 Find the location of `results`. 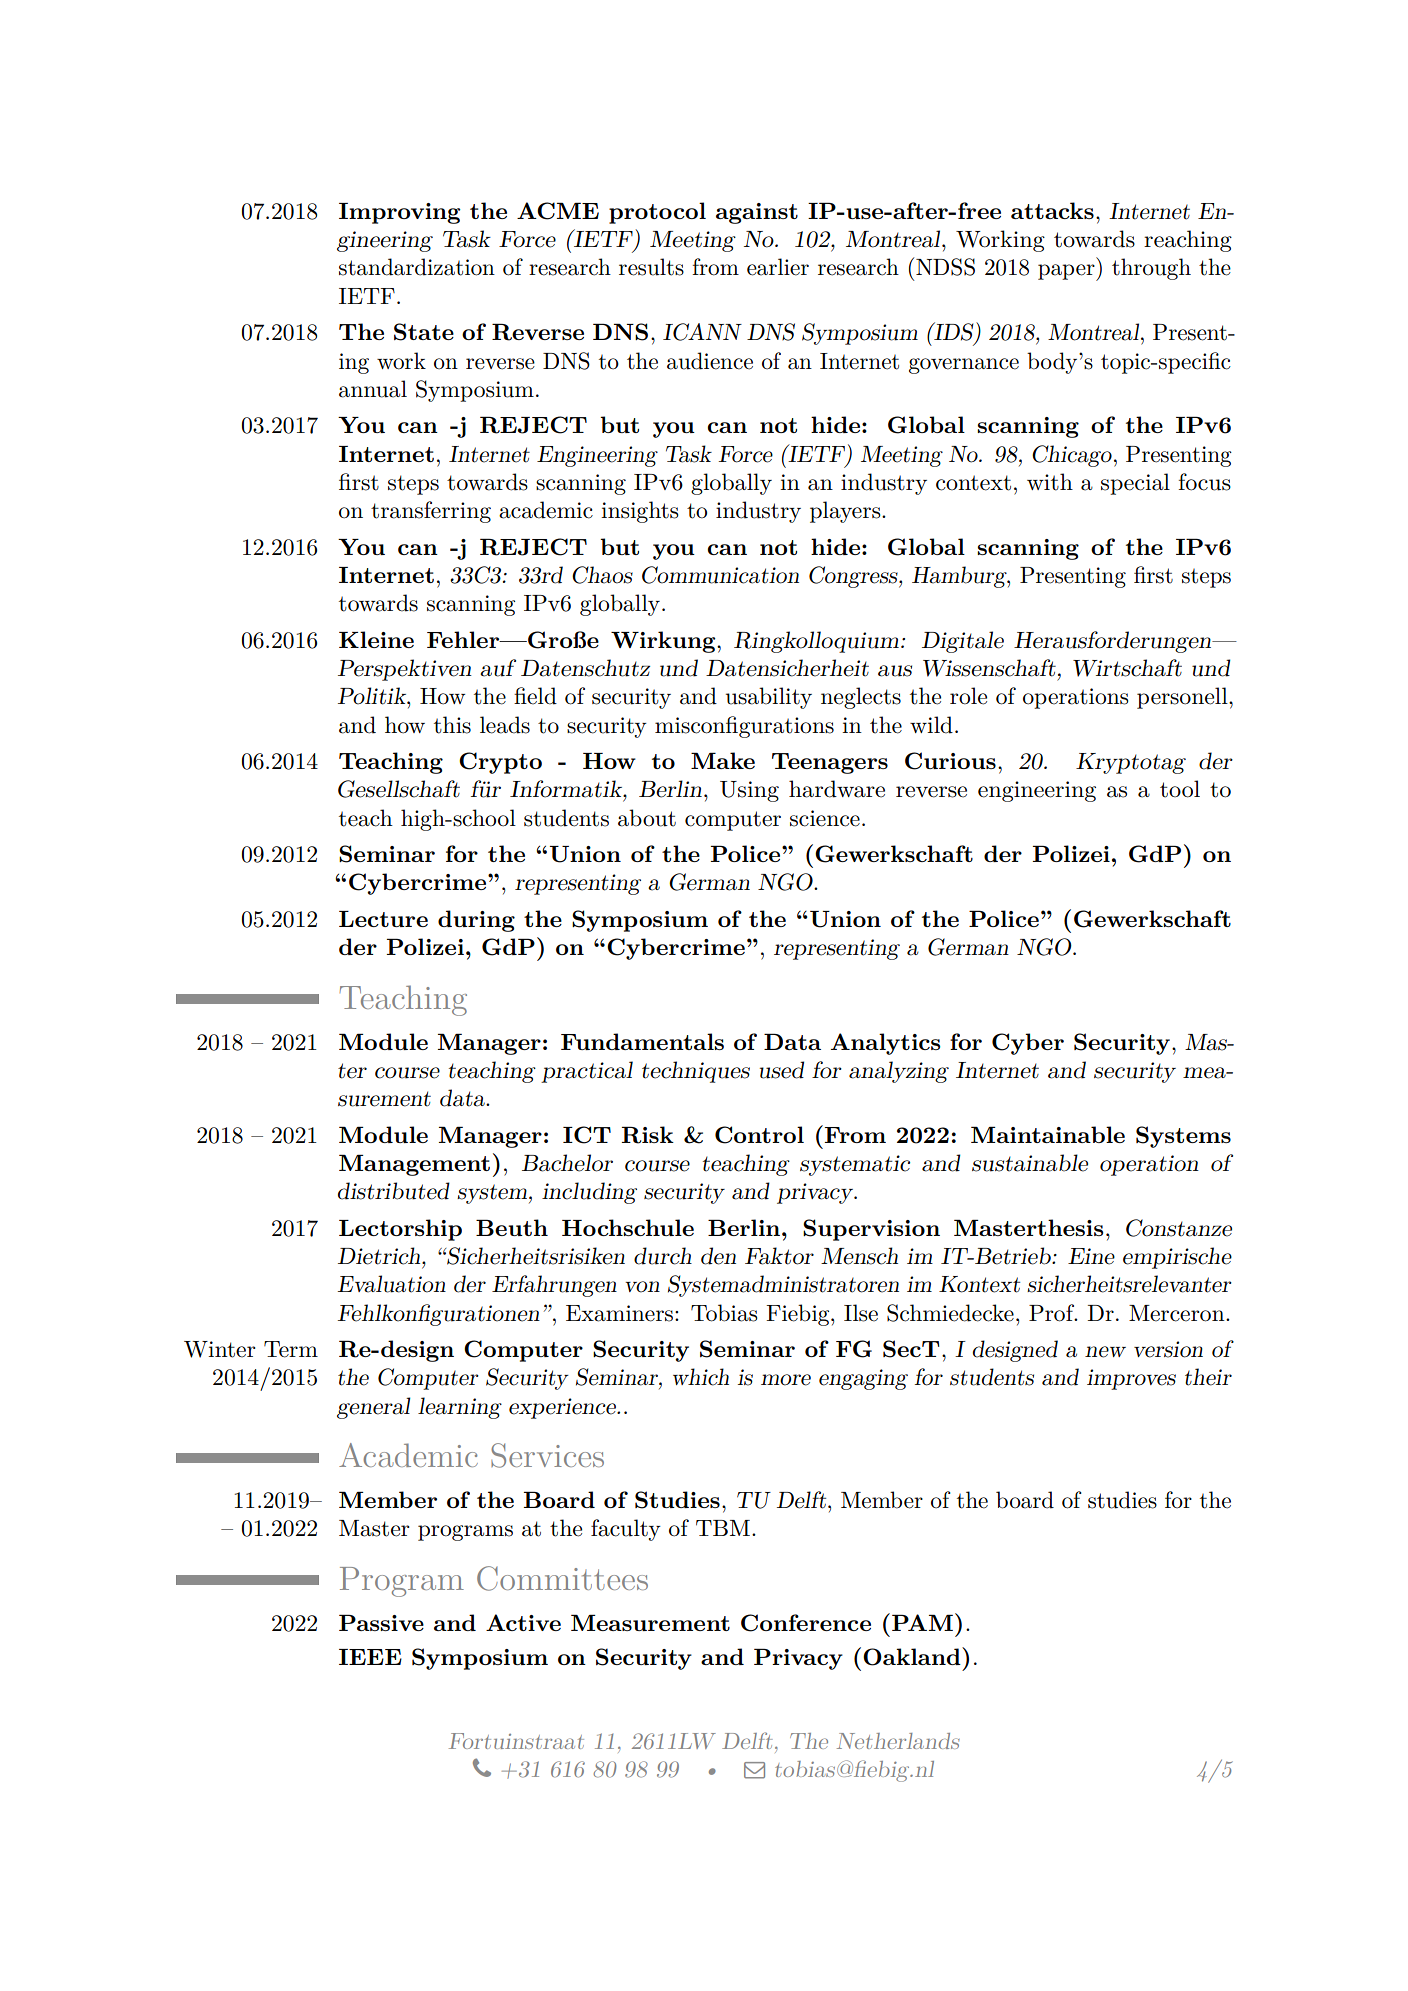

results is located at coordinates (651, 267).
